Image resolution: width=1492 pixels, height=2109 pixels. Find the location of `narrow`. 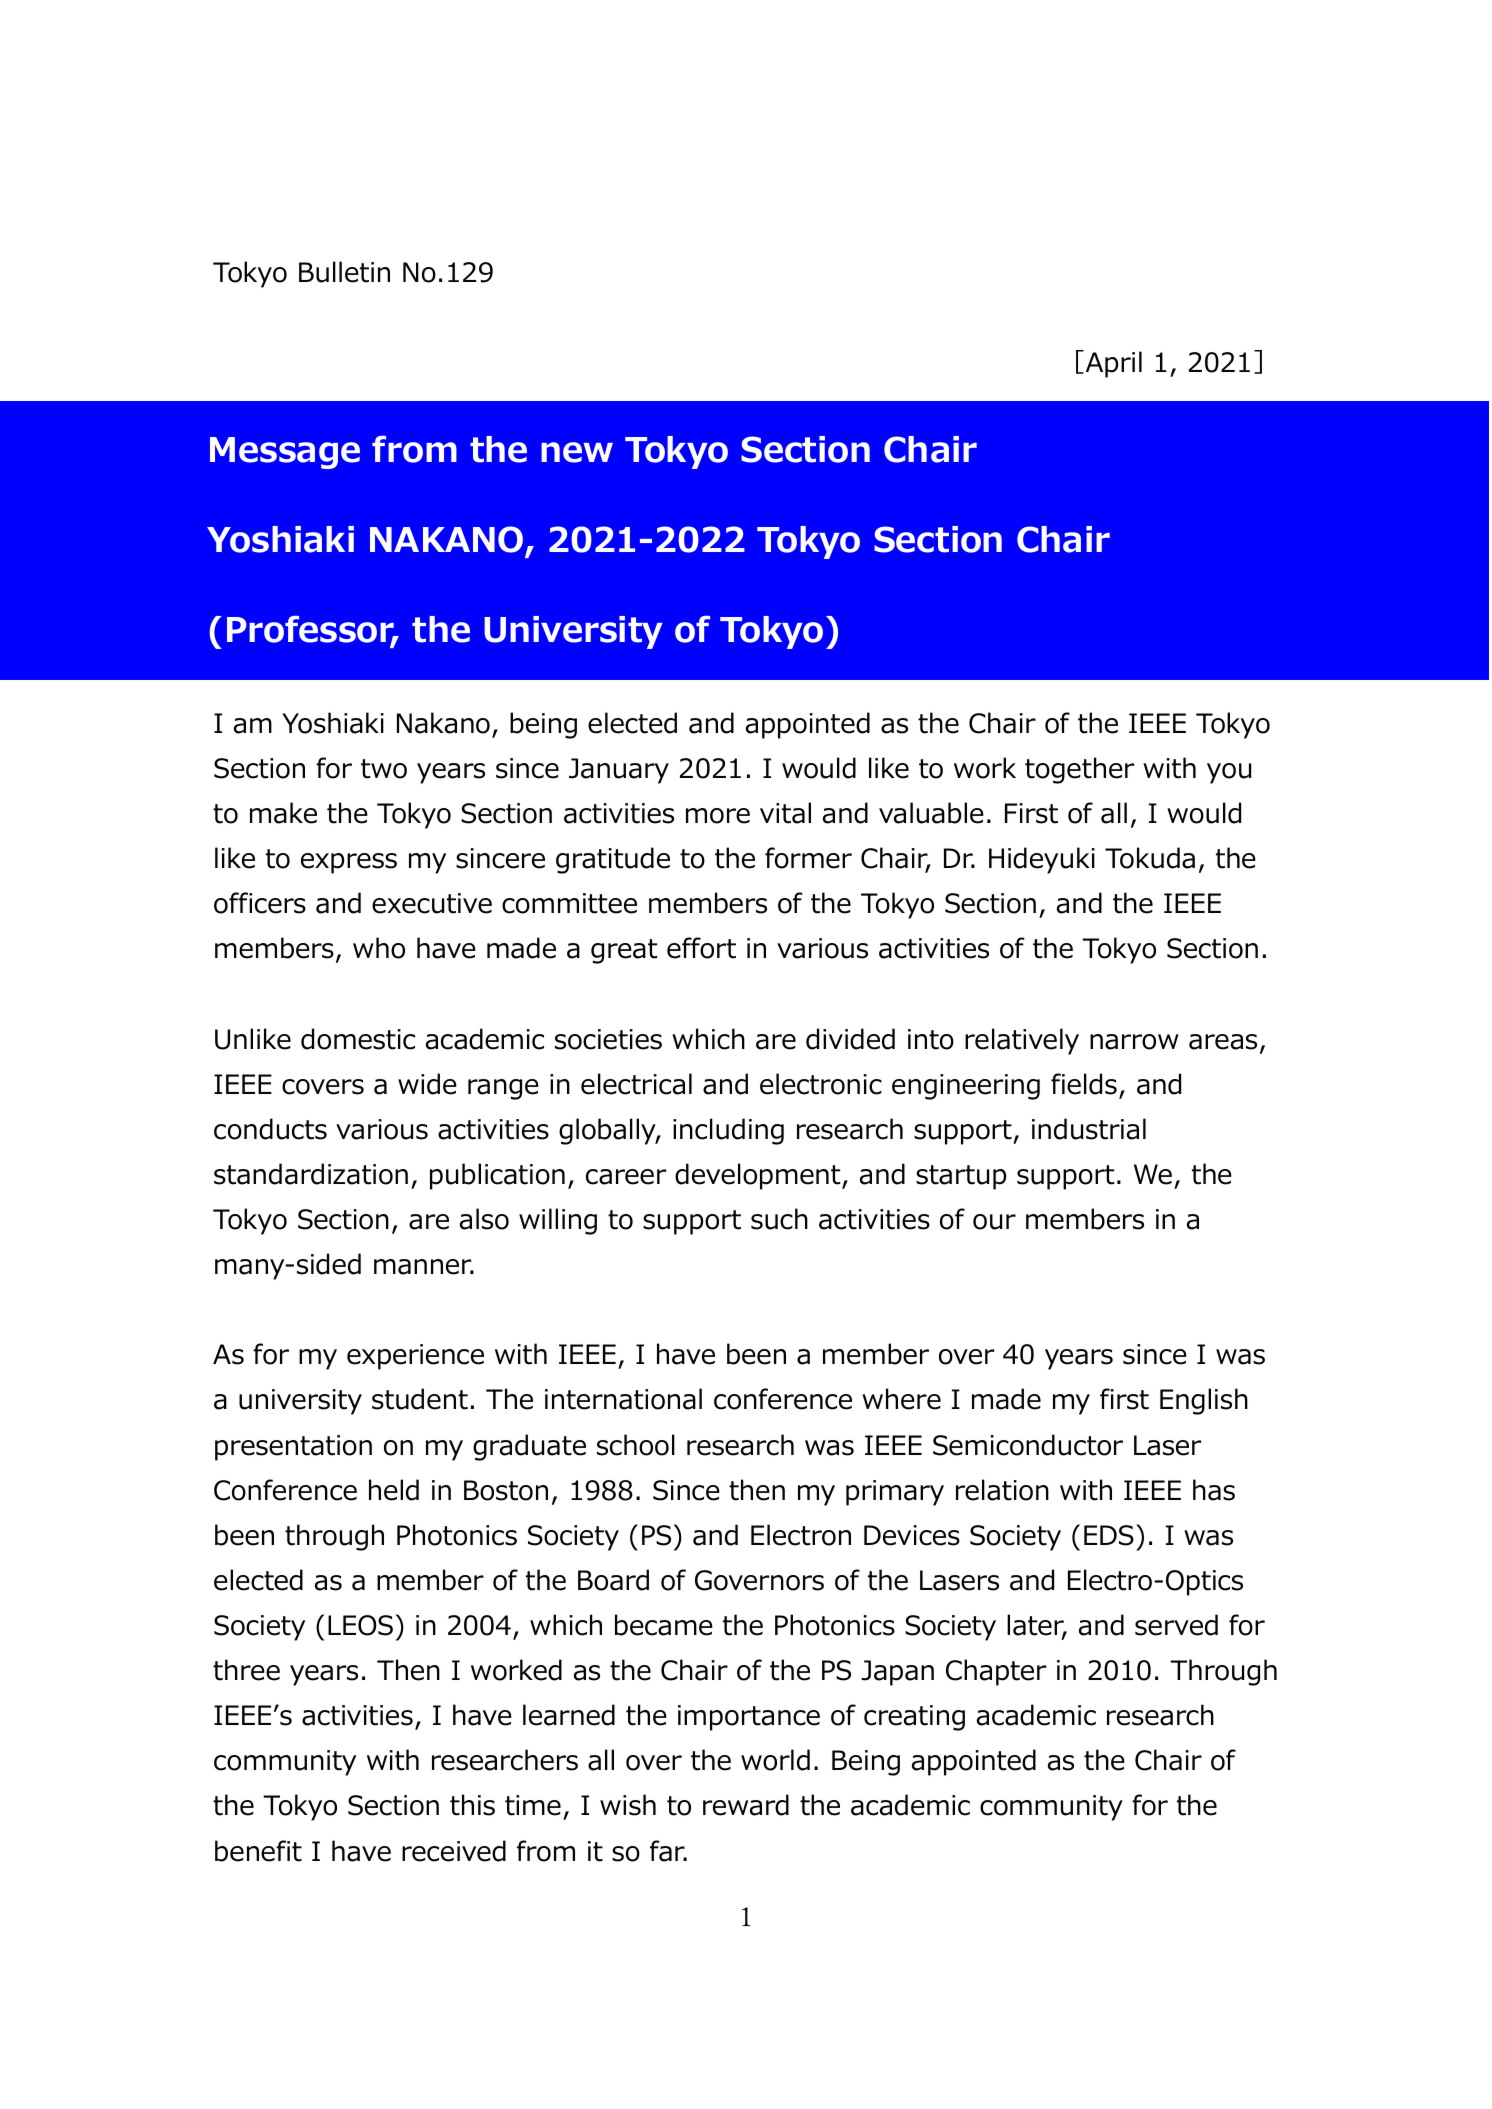

narrow is located at coordinates (1134, 1042).
